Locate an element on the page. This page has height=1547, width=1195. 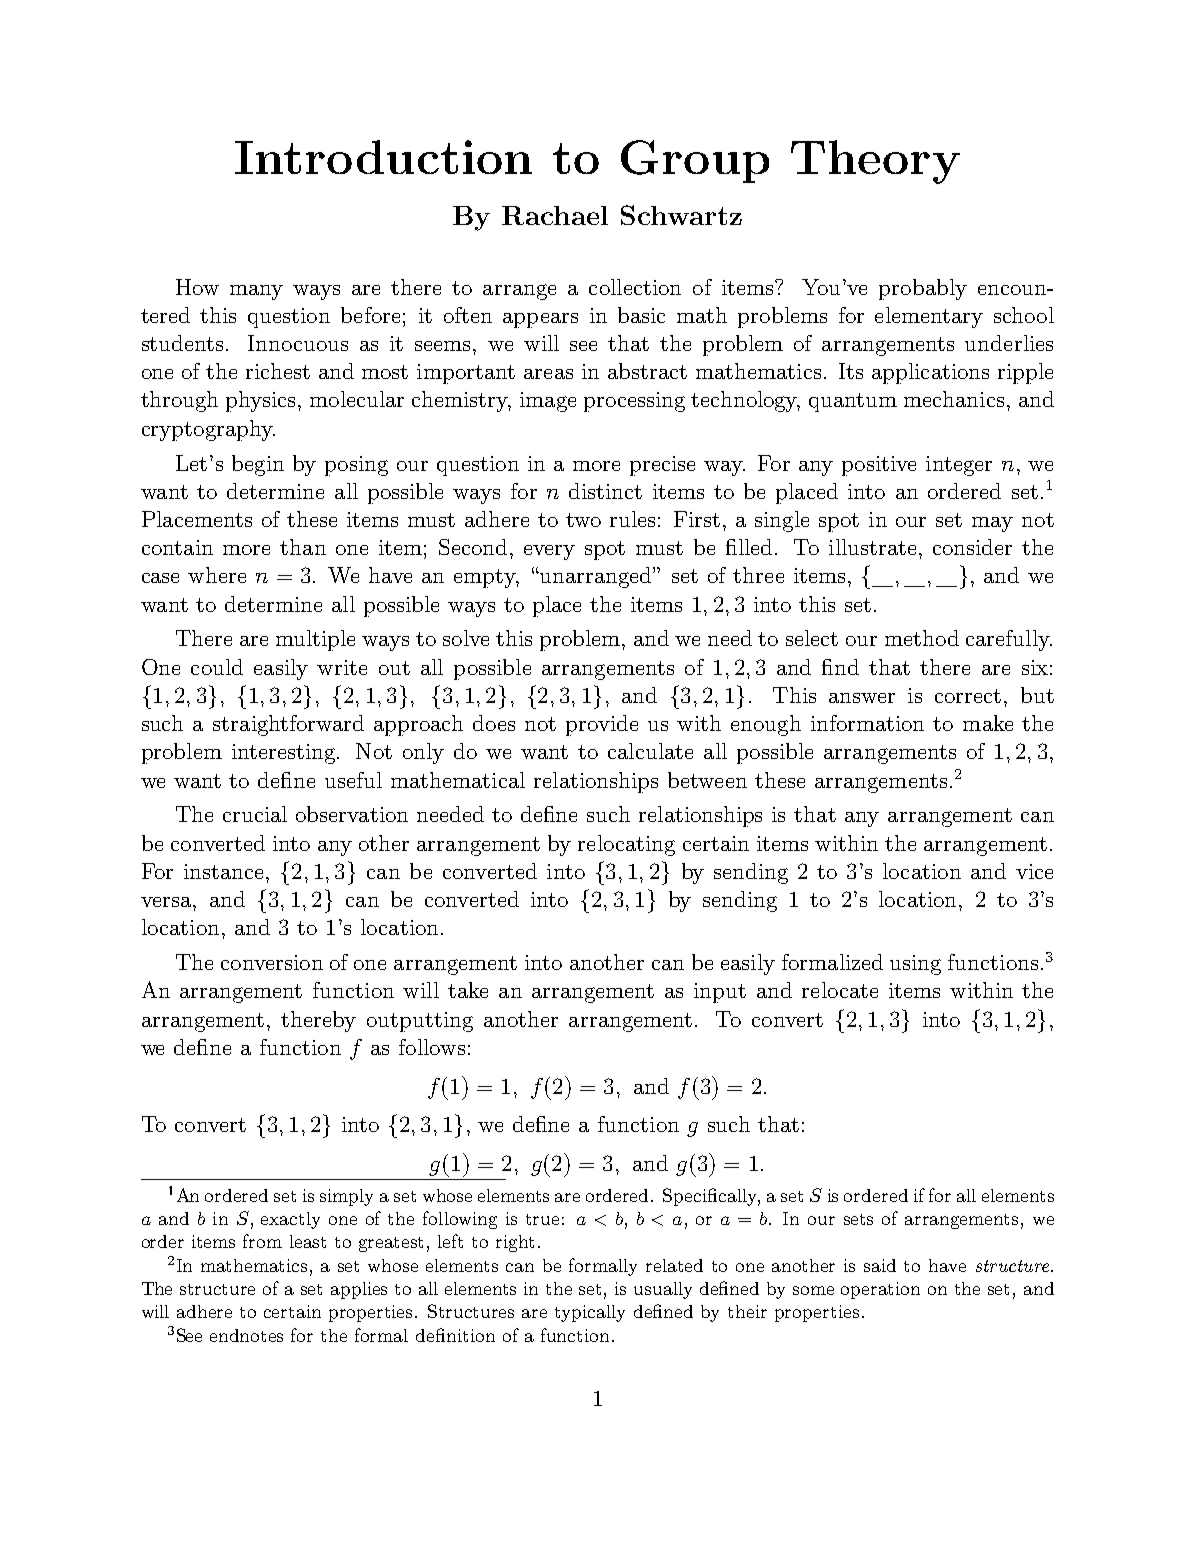
Introduction is located at coordinates (383, 157).
